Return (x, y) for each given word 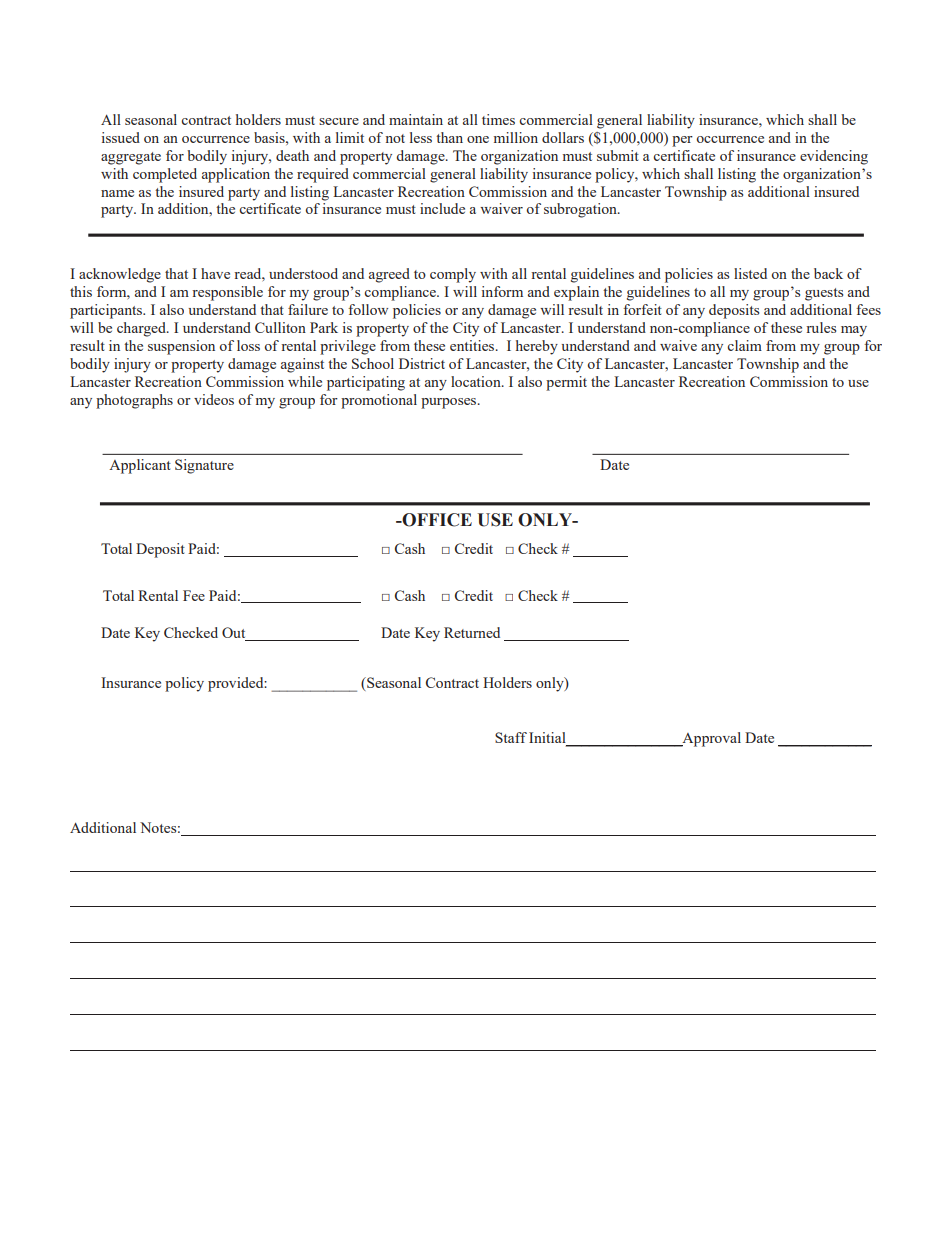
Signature (204, 466)
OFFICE (436, 520)
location (477, 381)
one (478, 139)
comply (453, 275)
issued (121, 137)
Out (235, 634)
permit (566, 383)
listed (750, 273)
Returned (472, 632)
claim (744, 345)
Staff (511, 737)
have (215, 273)
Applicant (140, 466)
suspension (181, 347)
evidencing (834, 157)
